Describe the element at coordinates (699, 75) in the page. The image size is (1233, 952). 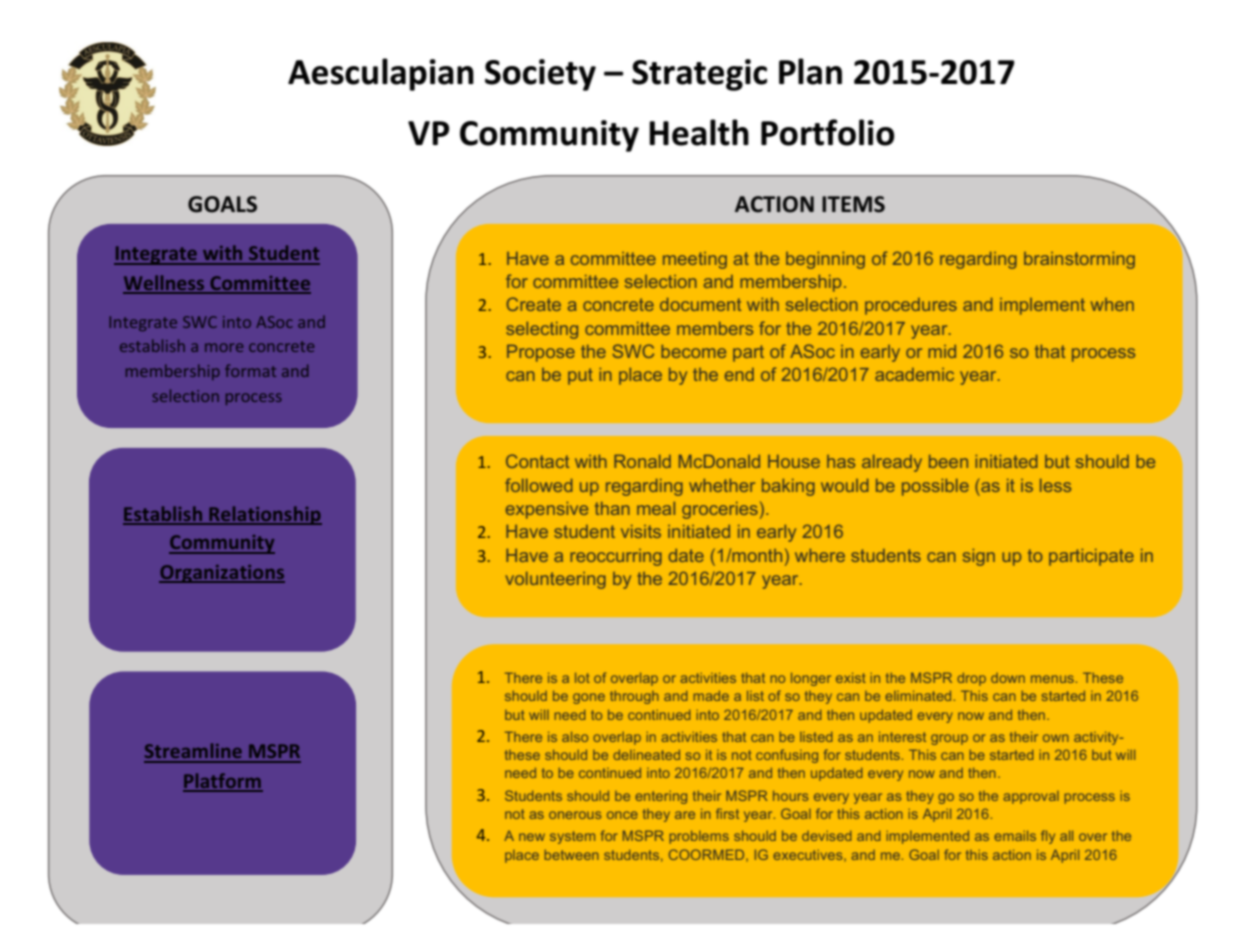
I see `Strategic` at that location.
